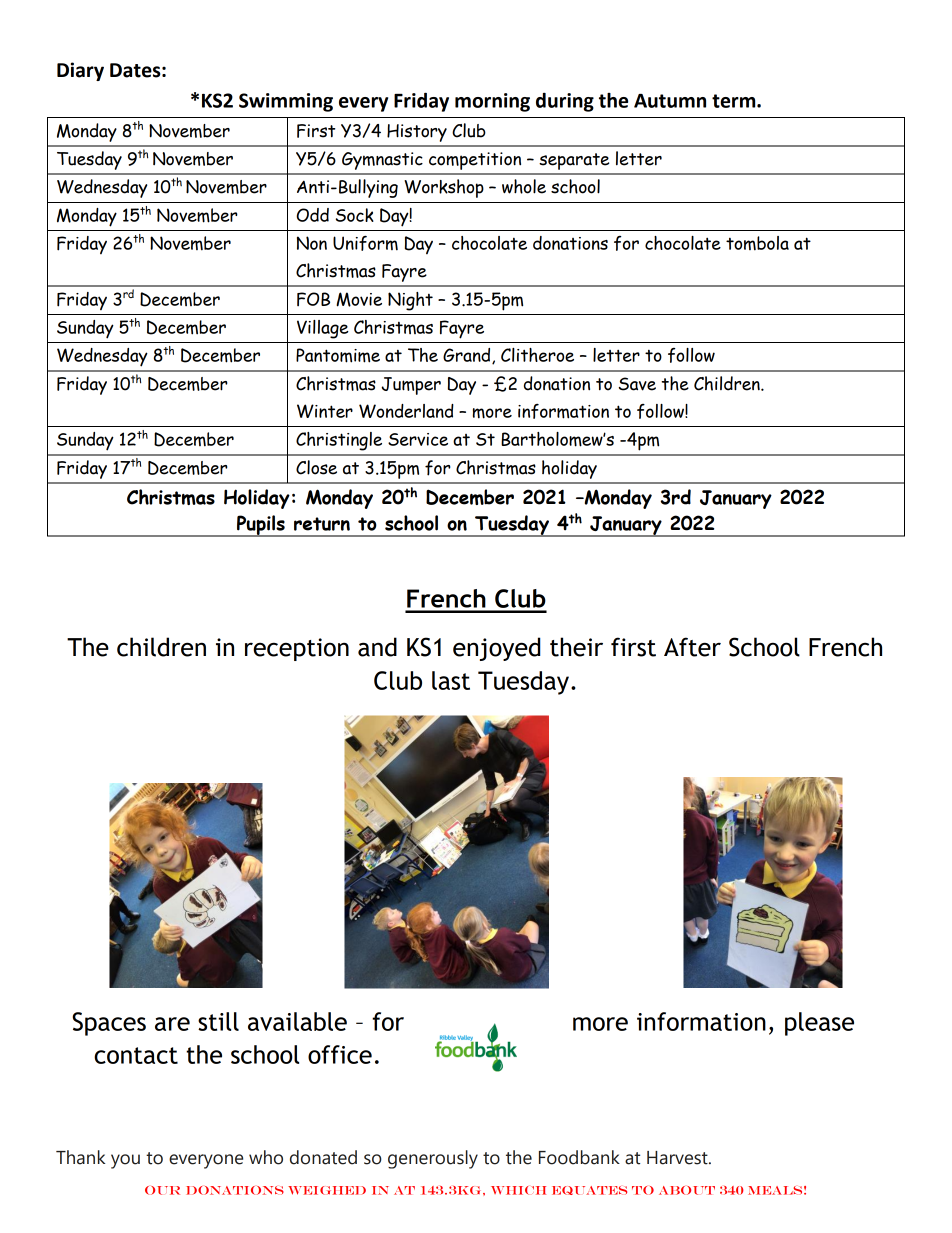  Describe the element at coordinates (297, 649) in the screenshot. I see `reception` at that location.
